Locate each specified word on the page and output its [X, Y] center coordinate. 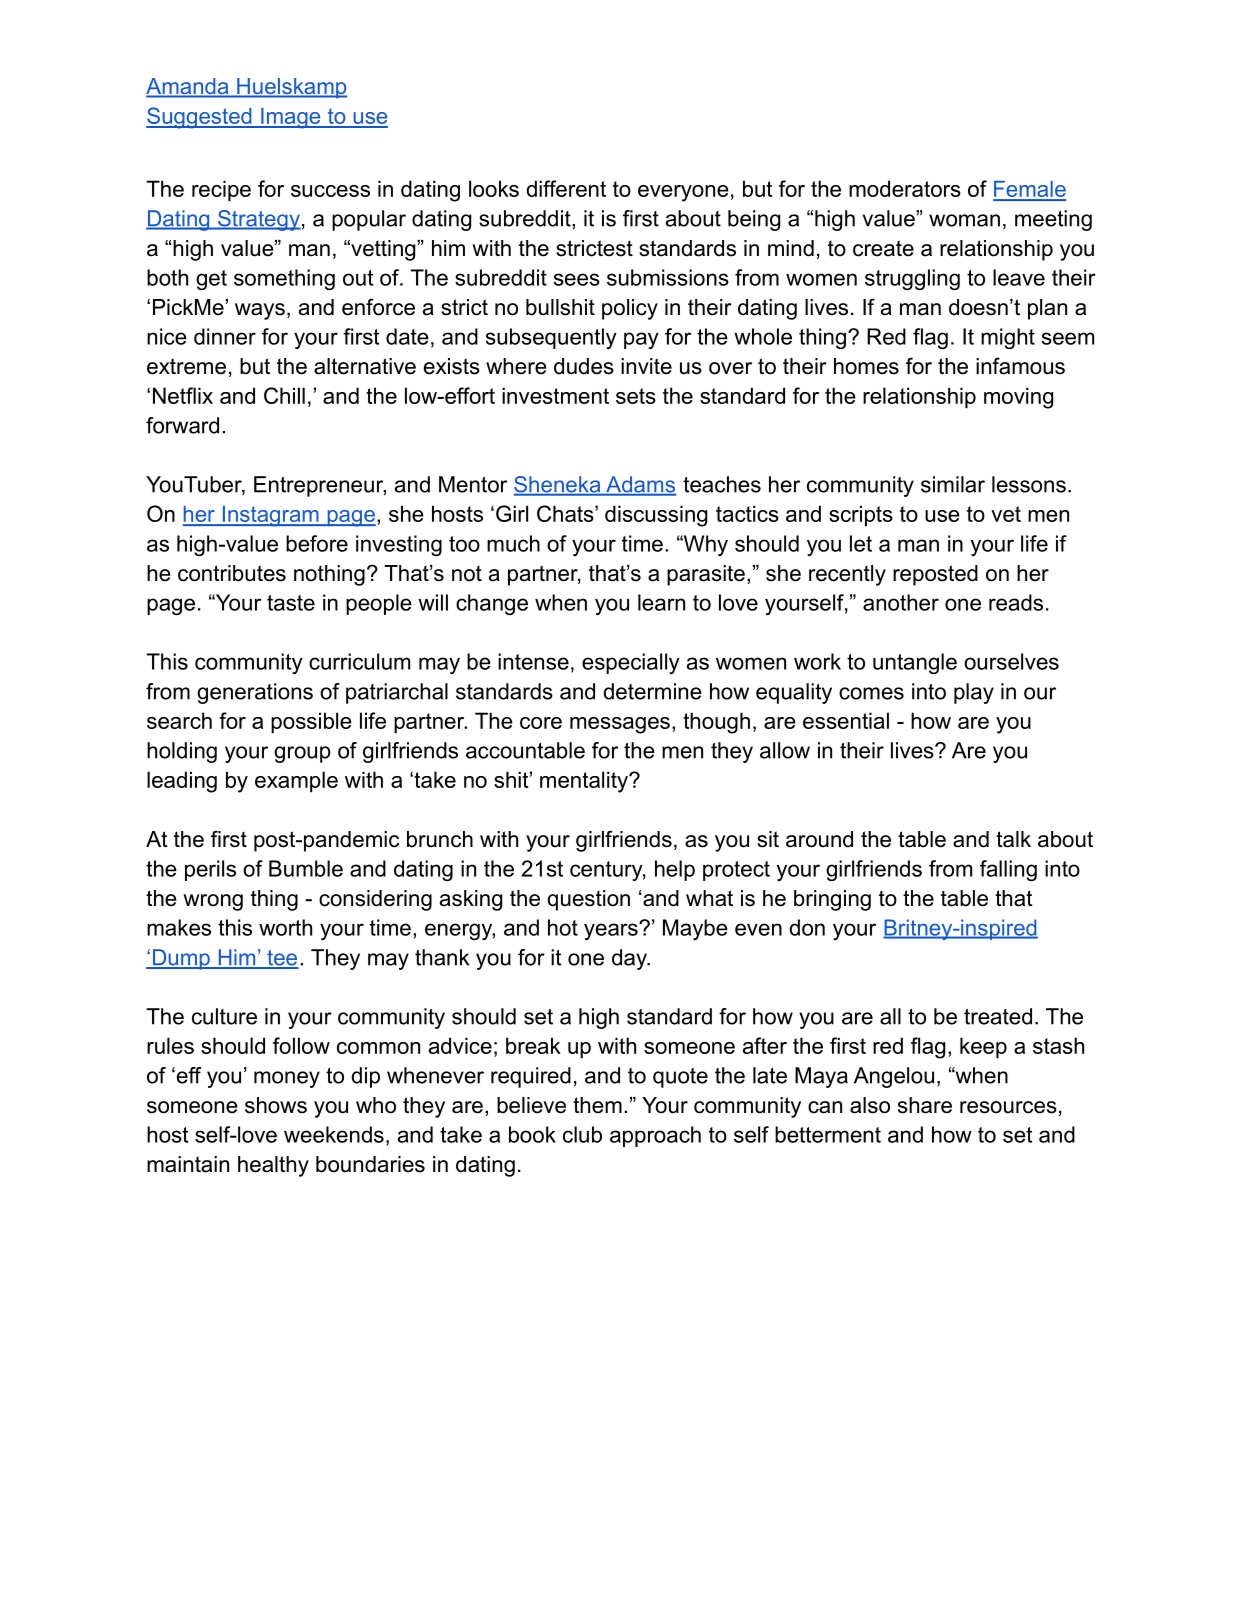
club [582, 1134]
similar [953, 484]
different [566, 188]
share [925, 1105]
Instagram [270, 516]
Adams [640, 485]
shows [276, 1105]
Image [291, 118]
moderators [905, 188]
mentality [585, 782]
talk [1013, 839]
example [296, 781]
